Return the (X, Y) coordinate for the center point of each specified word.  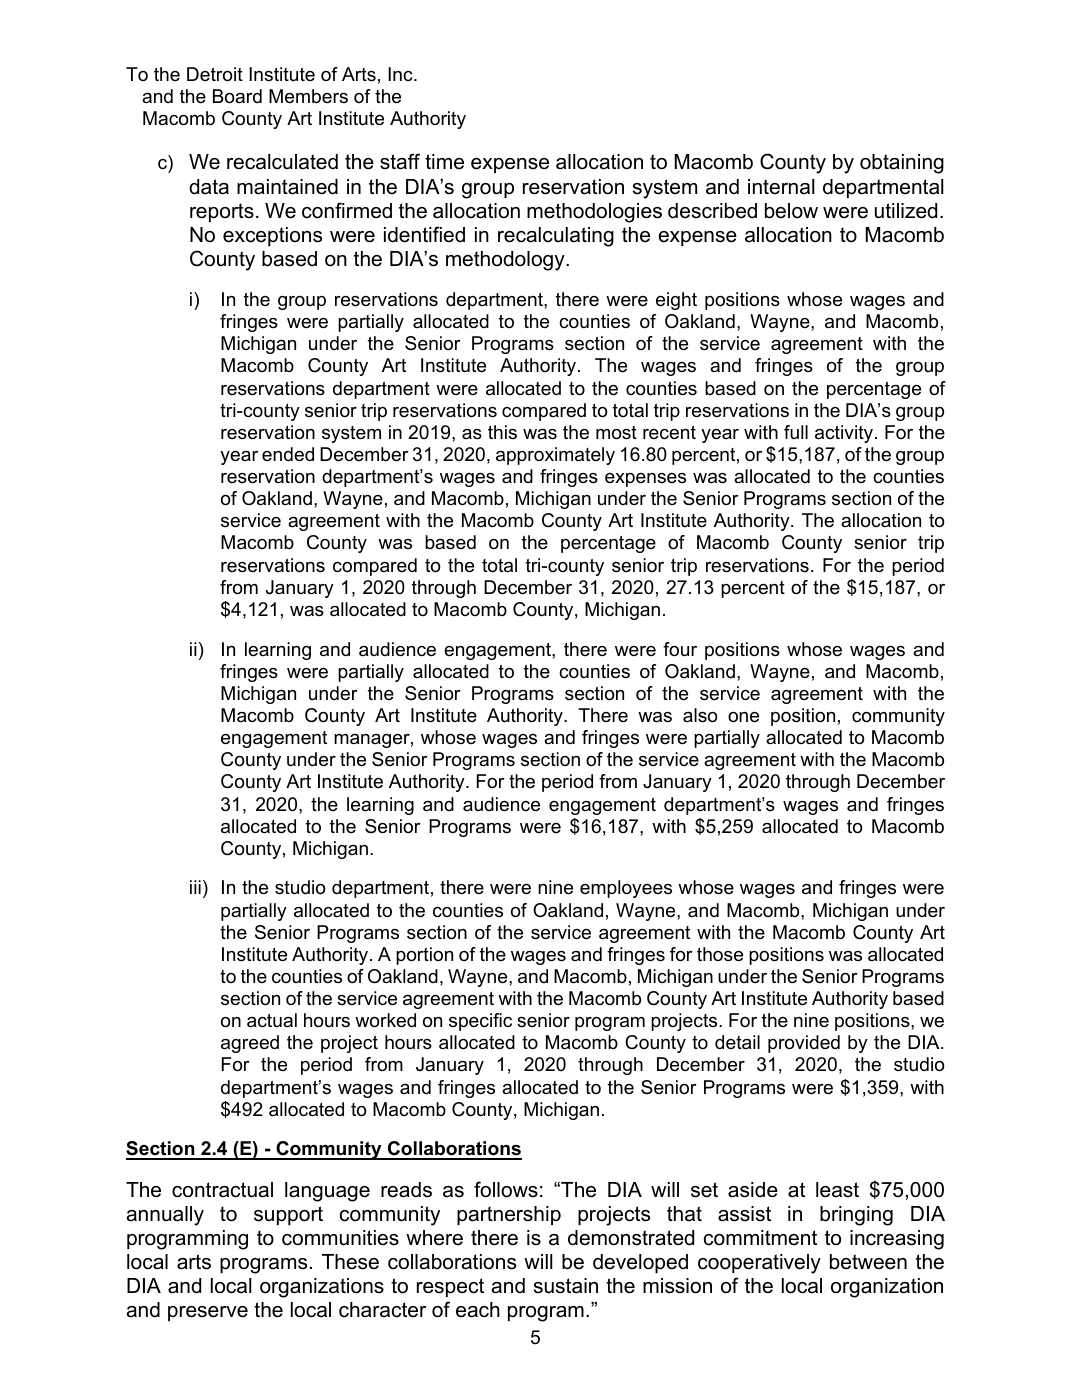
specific (480, 1022)
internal (781, 187)
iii (195, 887)
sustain (566, 1286)
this (502, 432)
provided (804, 1044)
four (680, 649)
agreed (250, 1044)
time (444, 162)
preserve (208, 1313)
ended (288, 454)
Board (237, 96)
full (796, 432)
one (743, 717)
